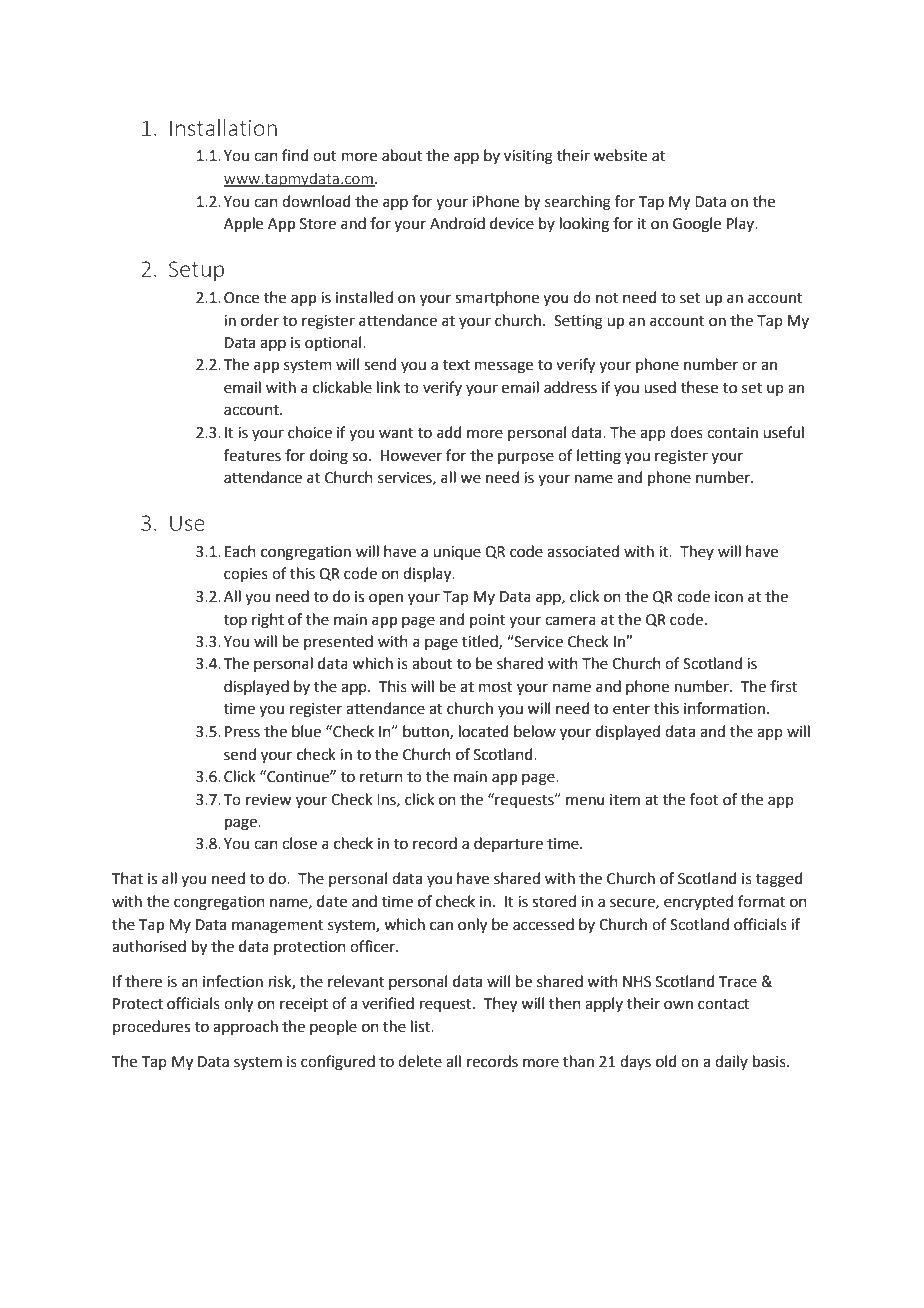 The height and width of the screenshot is (1308, 924). Describe the element at coordinates (508, 844) in the screenshot. I see `departure` at that location.
